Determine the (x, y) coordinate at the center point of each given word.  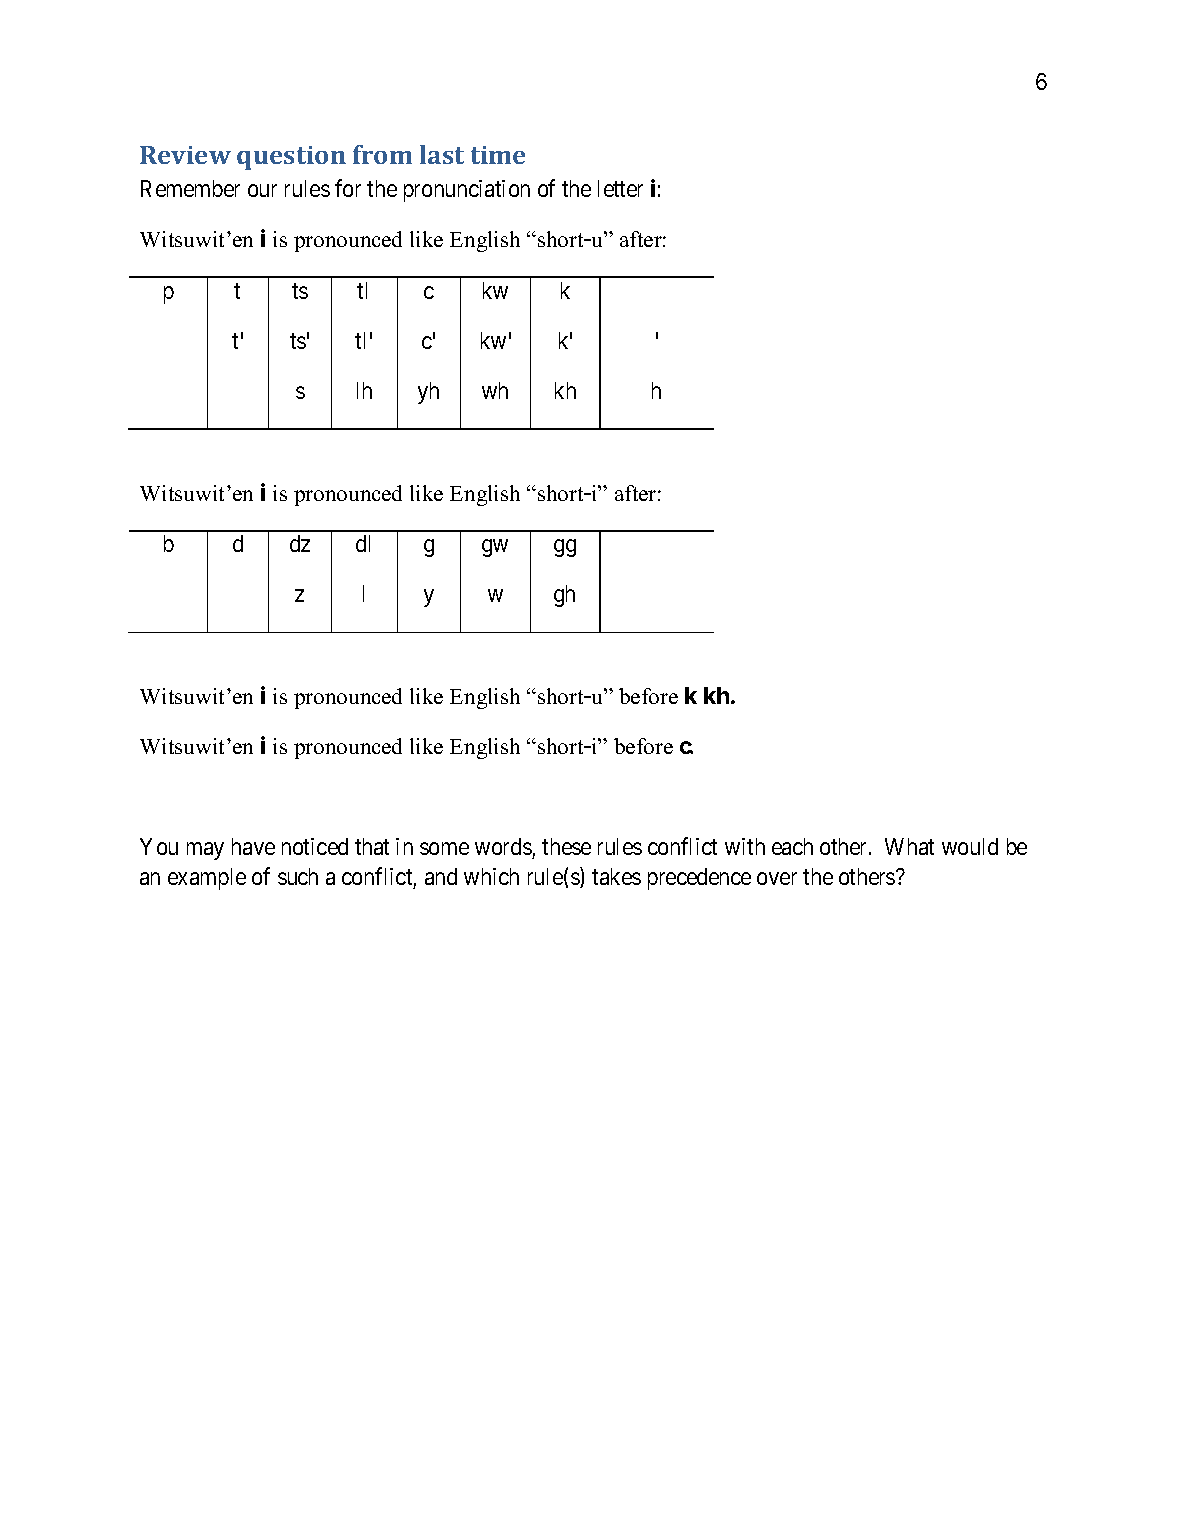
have (253, 846)
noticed (315, 846)
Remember (190, 188)
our (262, 190)
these (566, 846)
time (498, 155)
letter (620, 188)
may (205, 851)
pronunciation (467, 191)
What (909, 846)
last (442, 154)
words (503, 846)
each (792, 846)
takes (616, 876)
